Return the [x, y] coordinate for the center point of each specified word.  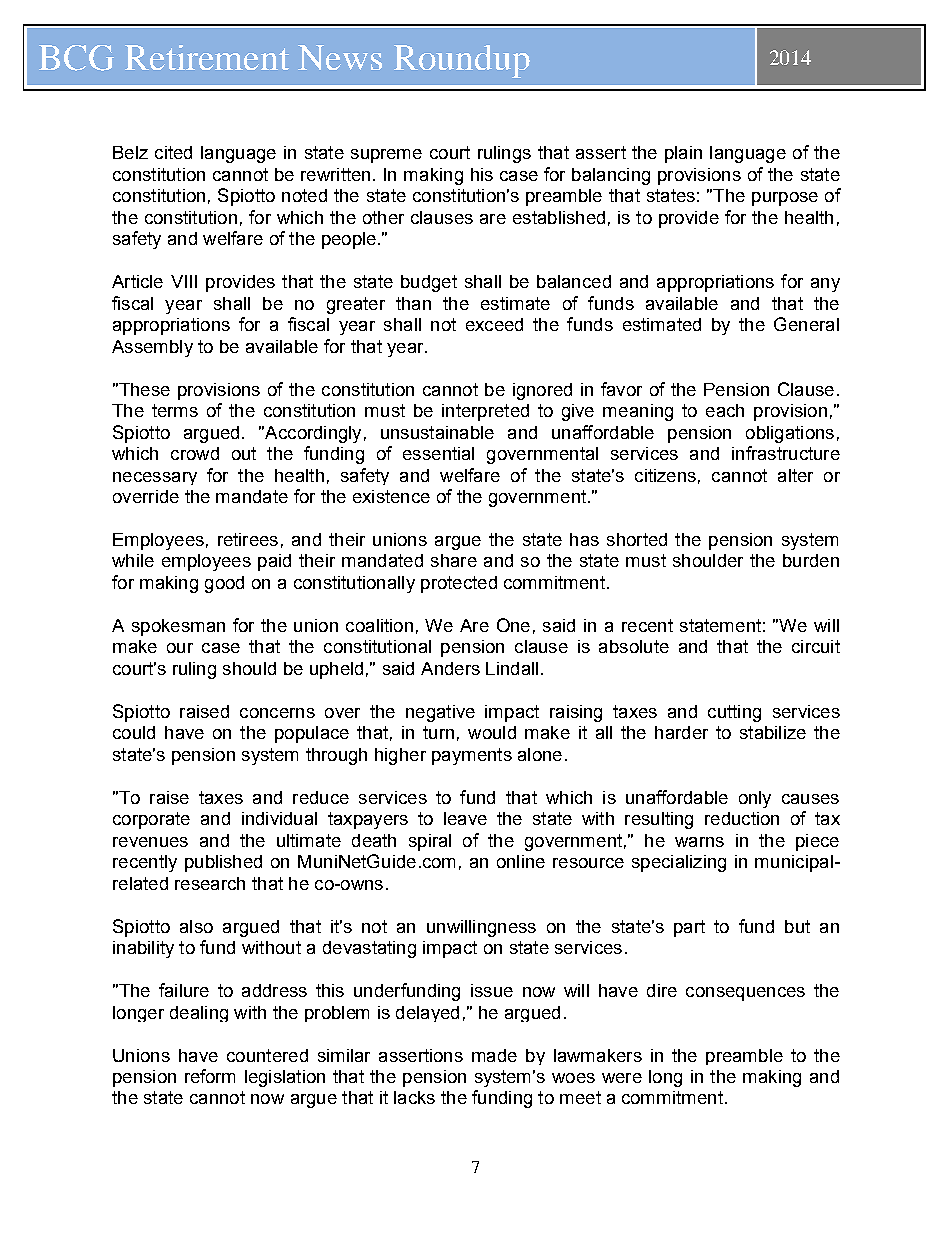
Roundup [462, 61]
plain [683, 154]
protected [459, 584]
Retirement [207, 57]
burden [811, 560]
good [224, 584]
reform [210, 1076]
